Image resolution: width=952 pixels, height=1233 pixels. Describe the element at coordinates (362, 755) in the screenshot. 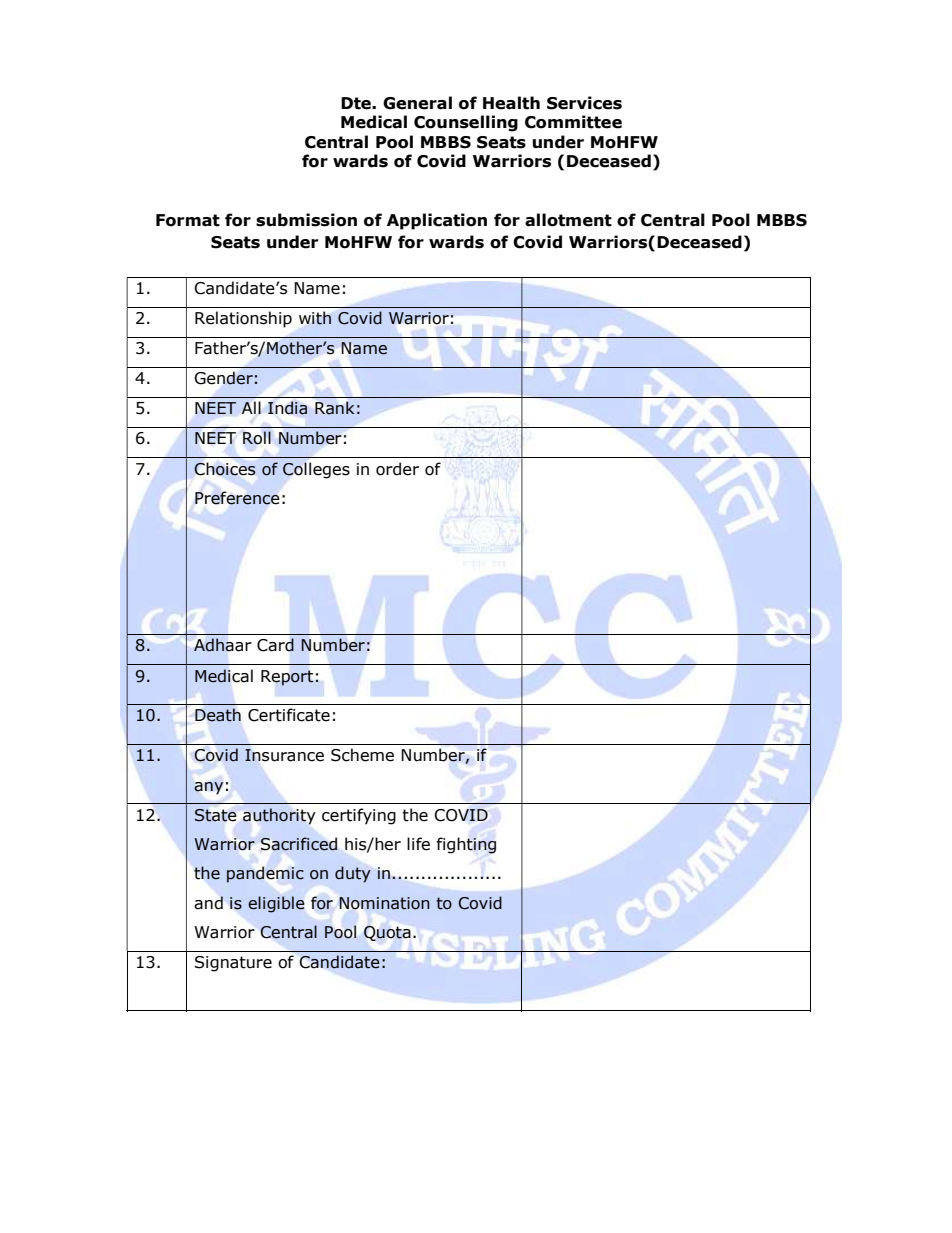

I see `Scheme` at that location.
